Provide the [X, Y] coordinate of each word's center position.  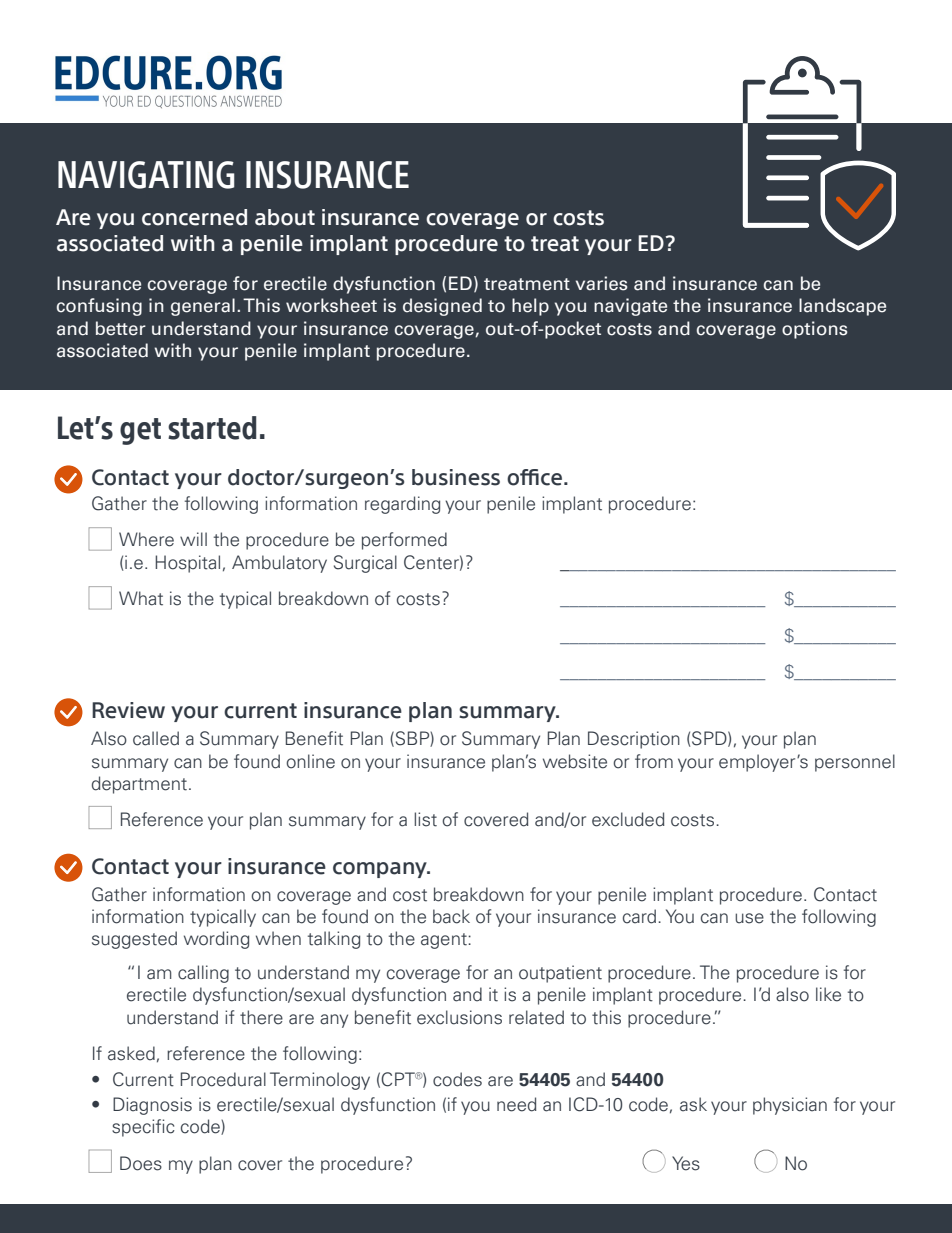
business [456, 477]
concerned [194, 217]
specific [143, 1128]
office [534, 477]
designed [442, 307]
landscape [842, 307]
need [516, 1104]
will [193, 539]
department [139, 785]
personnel [855, 763]
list [425, 819]
